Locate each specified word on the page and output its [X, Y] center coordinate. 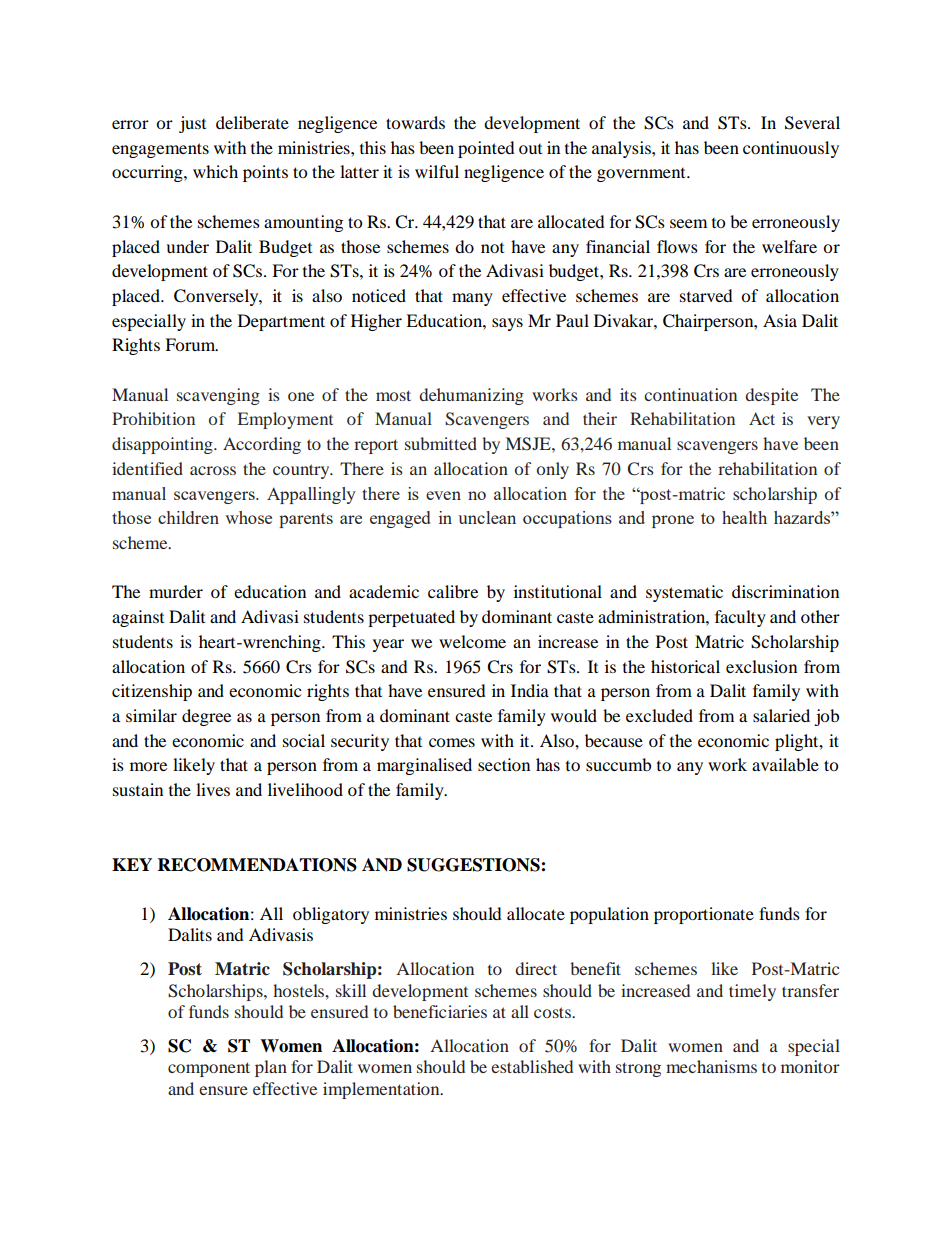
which [215, 171]
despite [771, 396]
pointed [486, 149]
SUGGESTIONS [474, 865]
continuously [791, 149]
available [785, 764]
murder [176, 591]
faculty [740, 618]
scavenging [218, 396]
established [532, 1066]
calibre [453, 591]
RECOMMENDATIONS [257, 865]
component [209, 1069]
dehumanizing [471, 396]
